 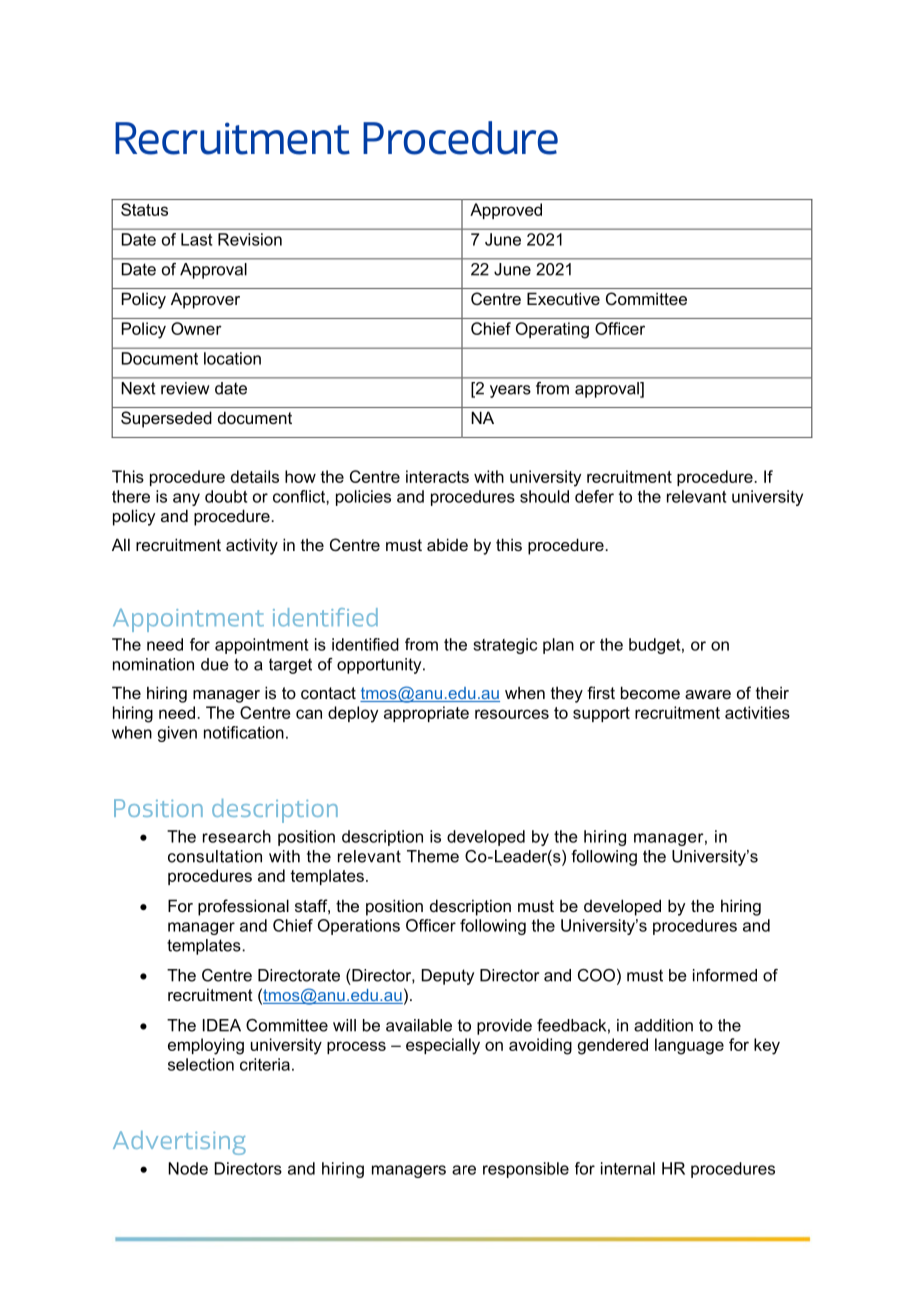 I want to click on activities, so click(x=757, y=712).
